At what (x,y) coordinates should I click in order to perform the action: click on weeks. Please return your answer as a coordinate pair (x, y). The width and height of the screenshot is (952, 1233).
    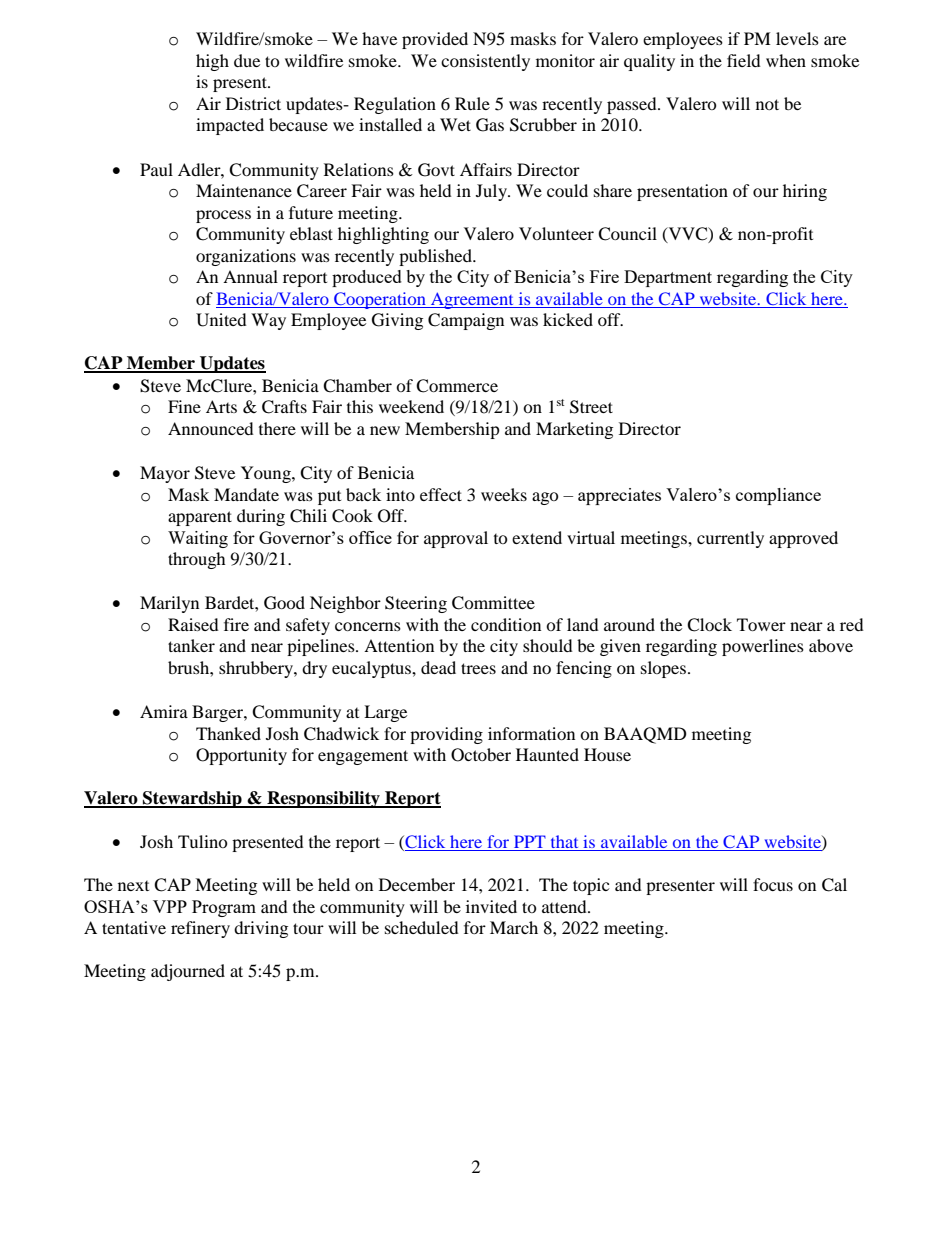
    Looking at the image, I should click on (504, 494).
